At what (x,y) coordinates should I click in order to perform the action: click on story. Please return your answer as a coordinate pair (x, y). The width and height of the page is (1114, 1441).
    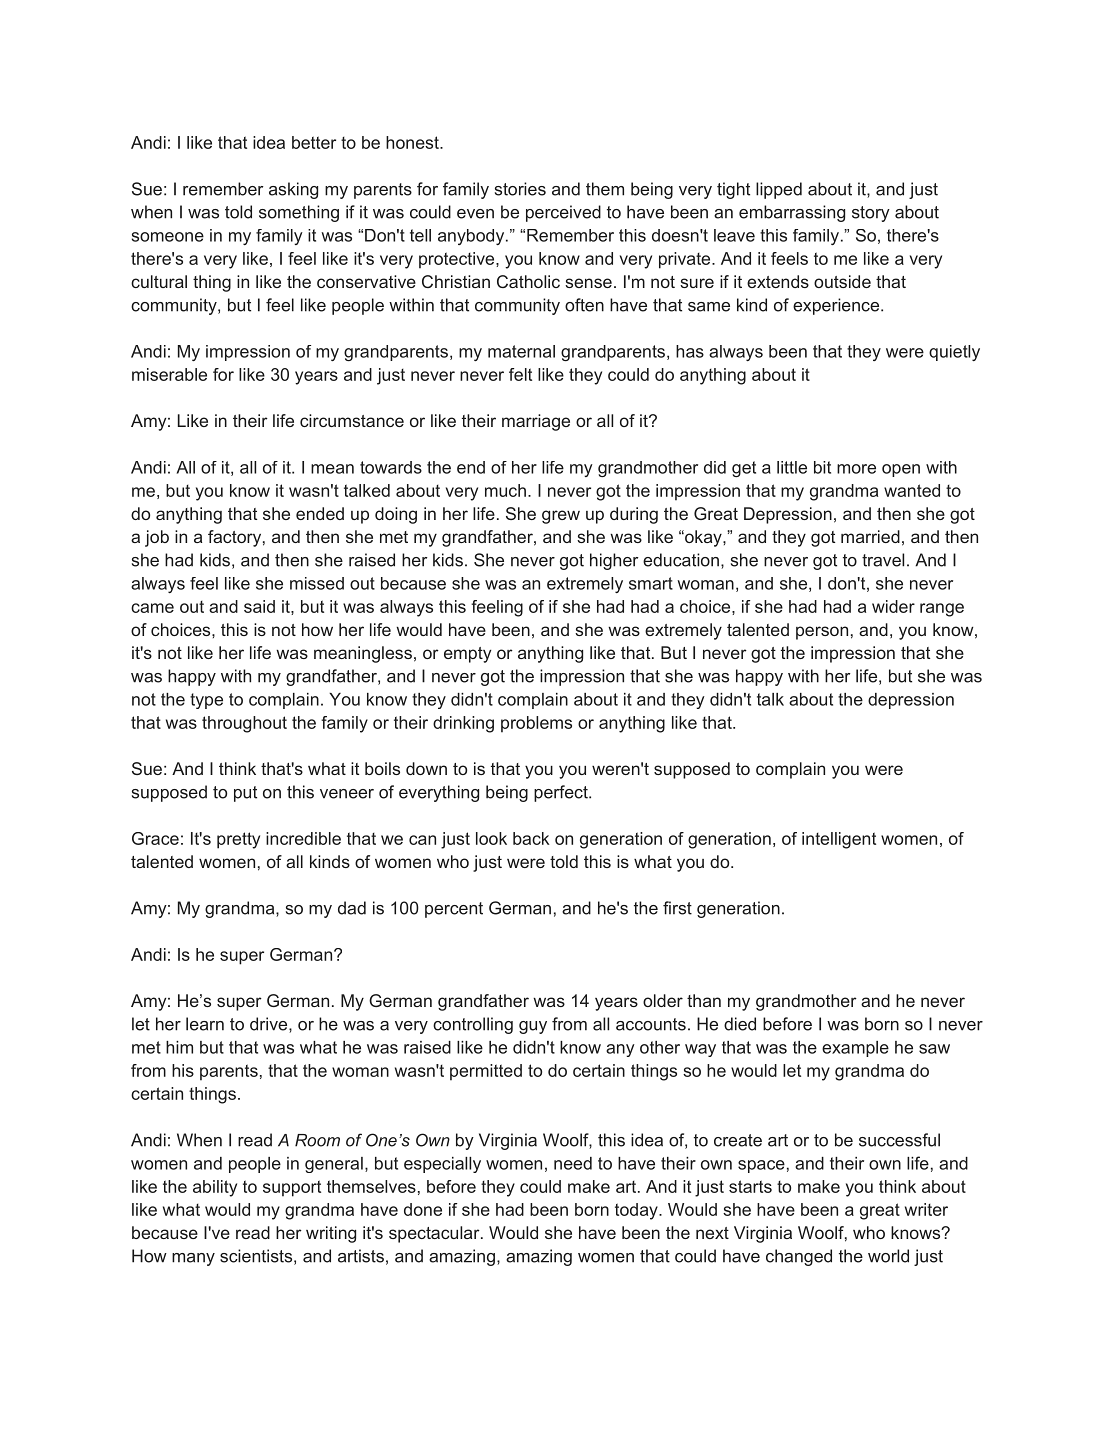
    Looking at the image, I should click on (871, 214).
